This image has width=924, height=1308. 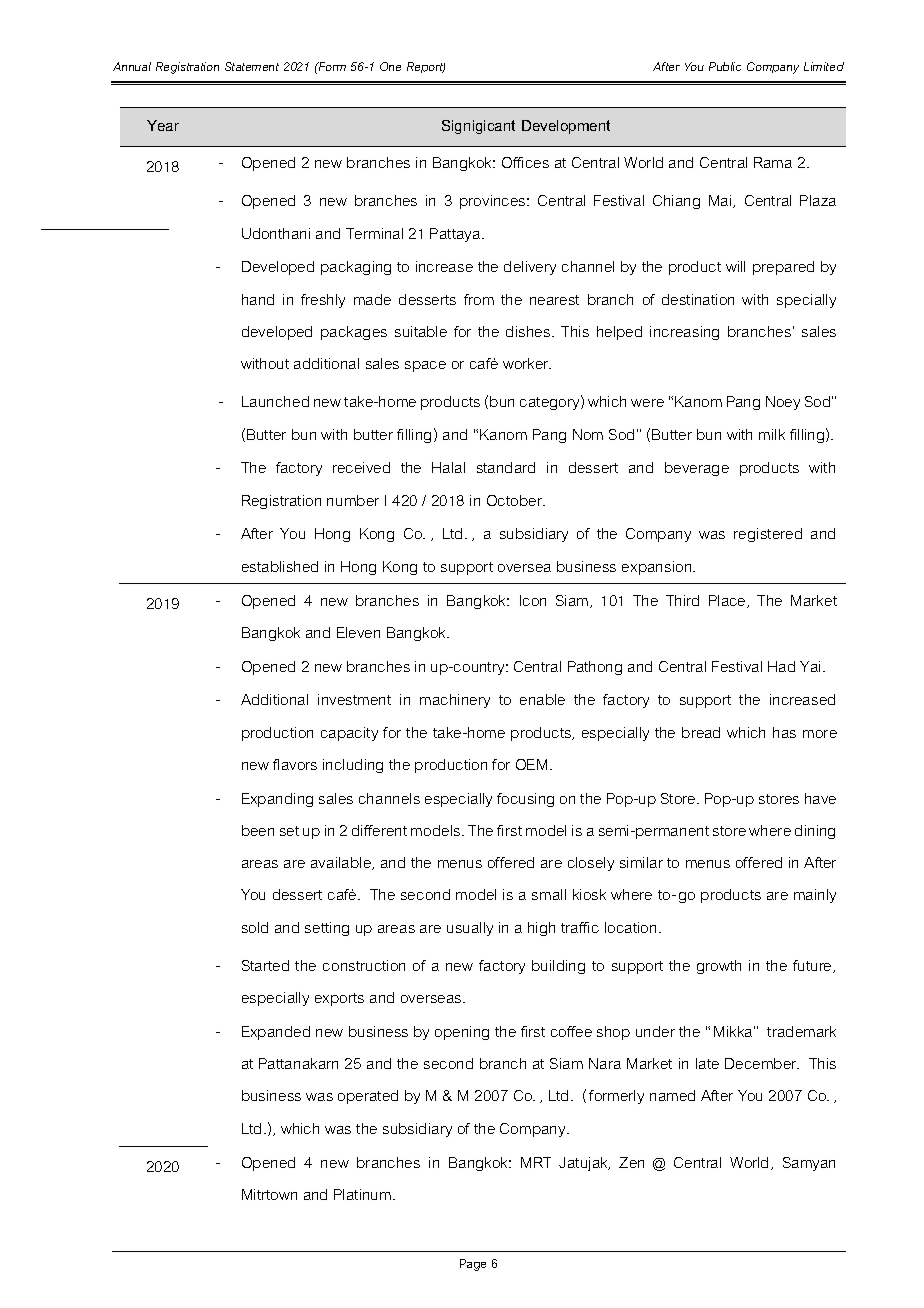 What do you see at coordinates (768, 535) in the image?
I see `registered` at bounding box center [768, 535].
